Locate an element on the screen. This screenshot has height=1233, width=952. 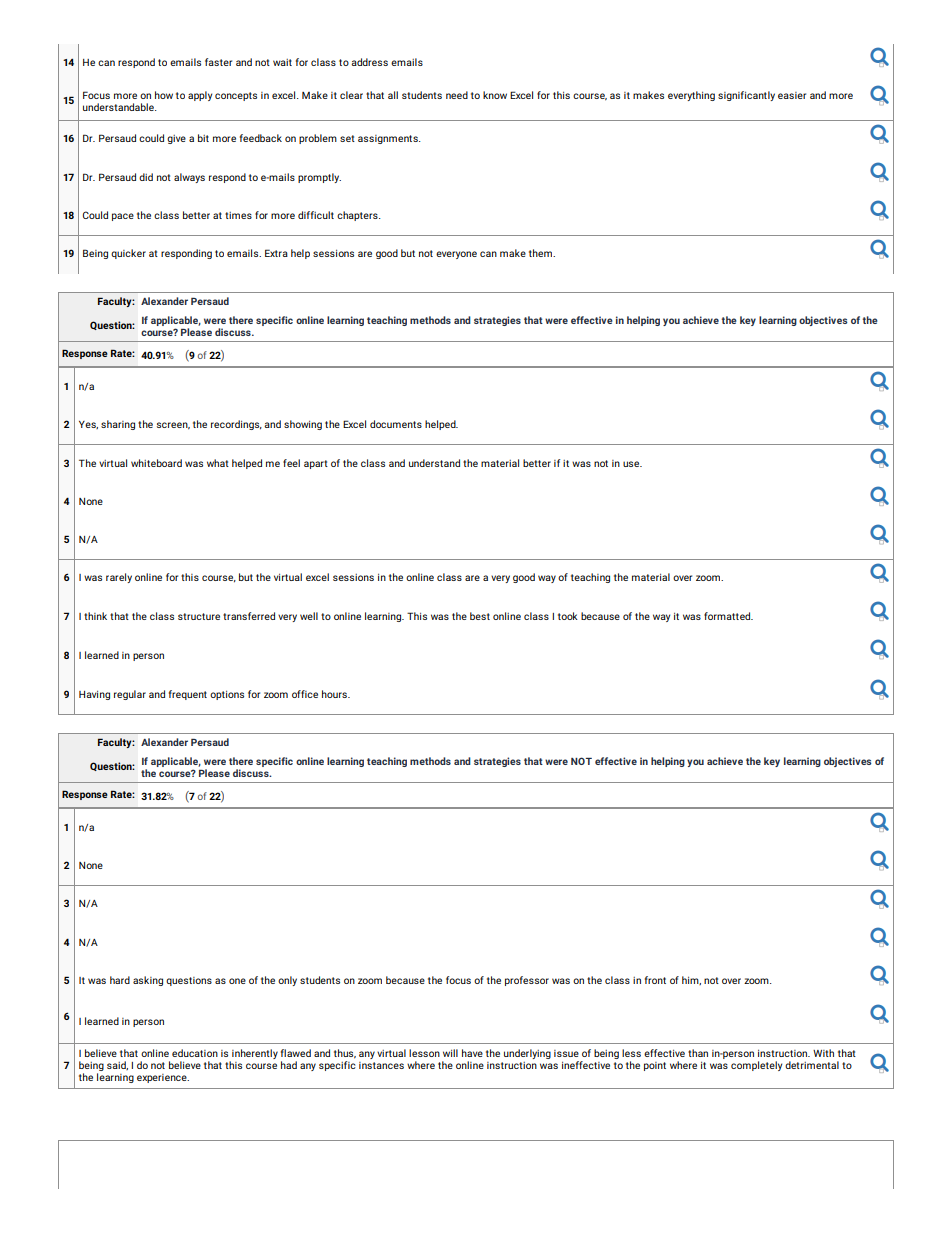
education is located at coordinates (195, 1053).
